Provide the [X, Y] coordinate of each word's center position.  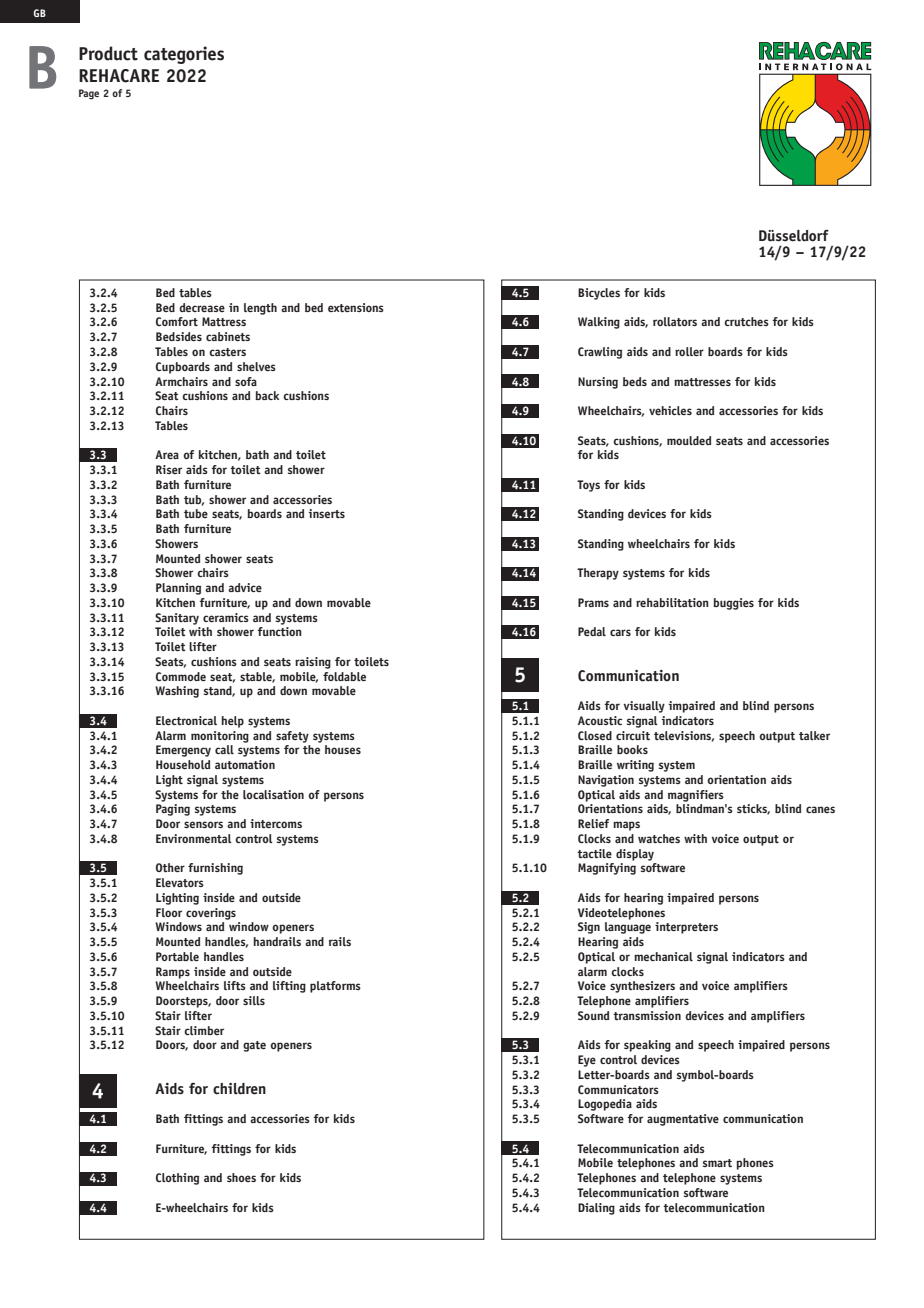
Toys [588, 486]
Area [167, 454]
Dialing [596, 1209]
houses [343, 749]
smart [717, 1163]
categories [184, 55]
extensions [356, 307]
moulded [689, 440]
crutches [746, 321]
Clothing [177, 1179]
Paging [173, 810]
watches [659, 838]
